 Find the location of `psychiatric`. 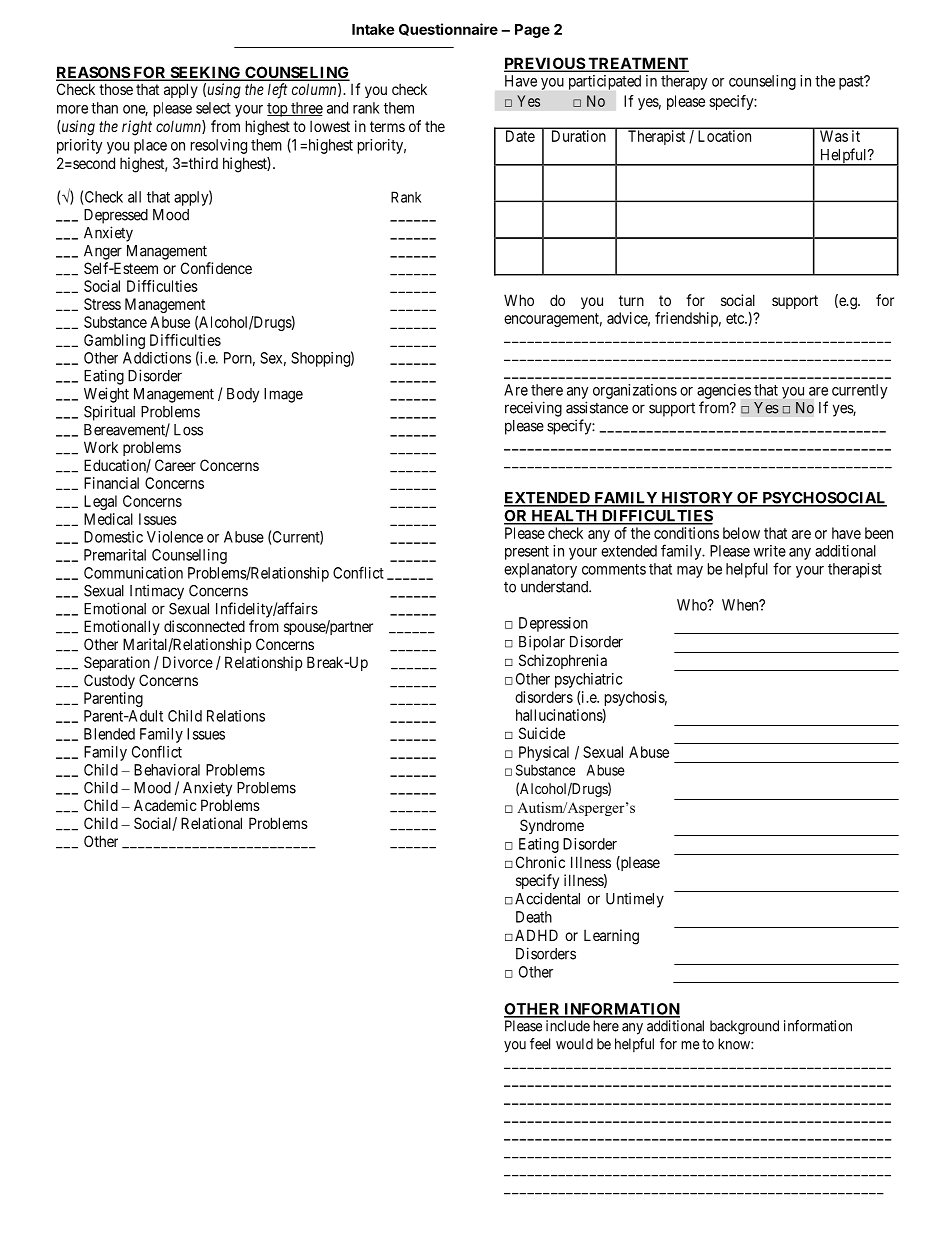

psychiatric is located at coordinates (589, 680).
